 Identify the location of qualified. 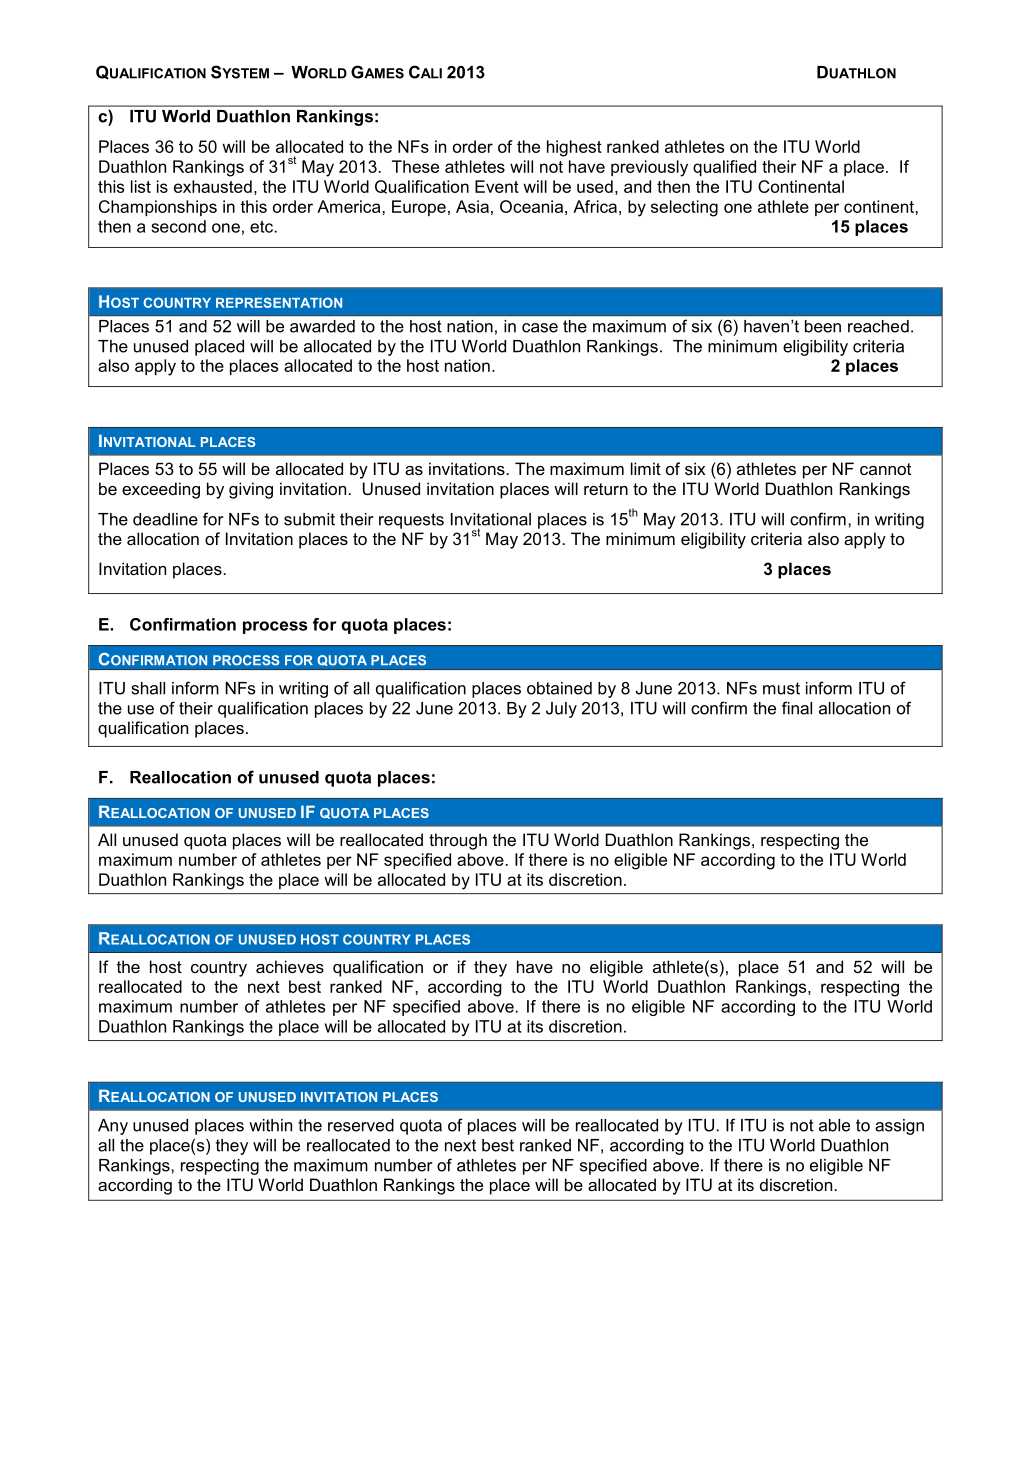
(724, 168).
